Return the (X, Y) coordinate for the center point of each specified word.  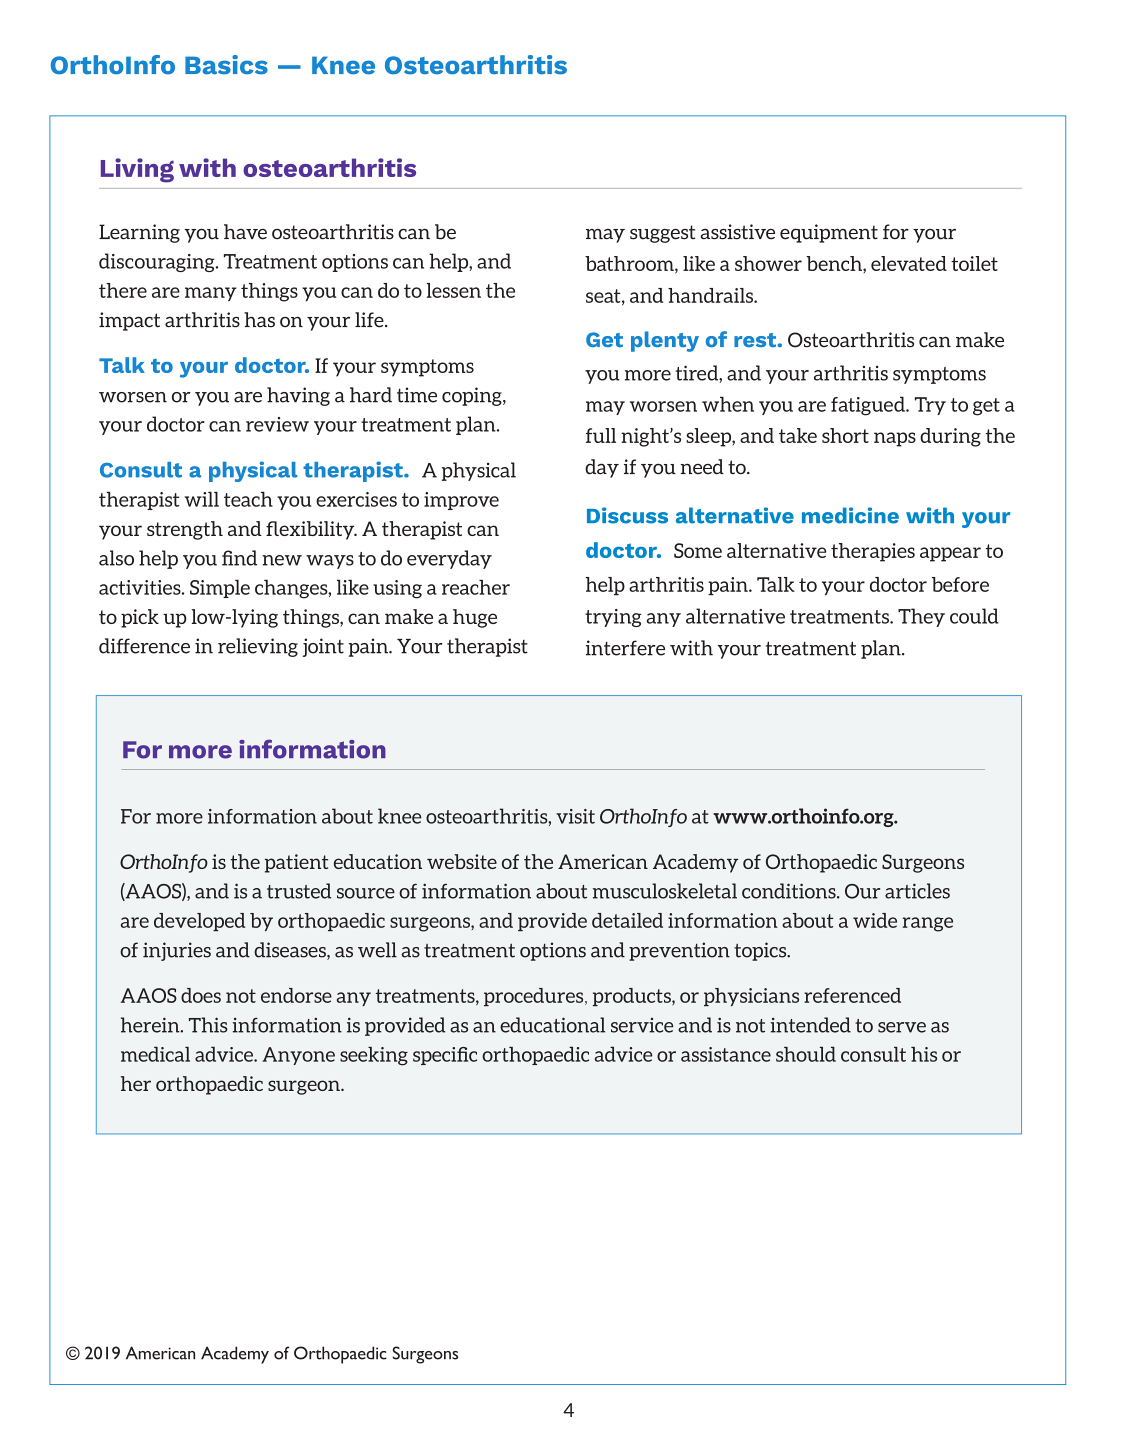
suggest (662, 234)
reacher (476, 587)
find (239, 558)
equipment (829, 233)
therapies (873, 552)
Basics (226, 65)
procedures (535, 997)
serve (902, 1027)
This (208, 1025)
